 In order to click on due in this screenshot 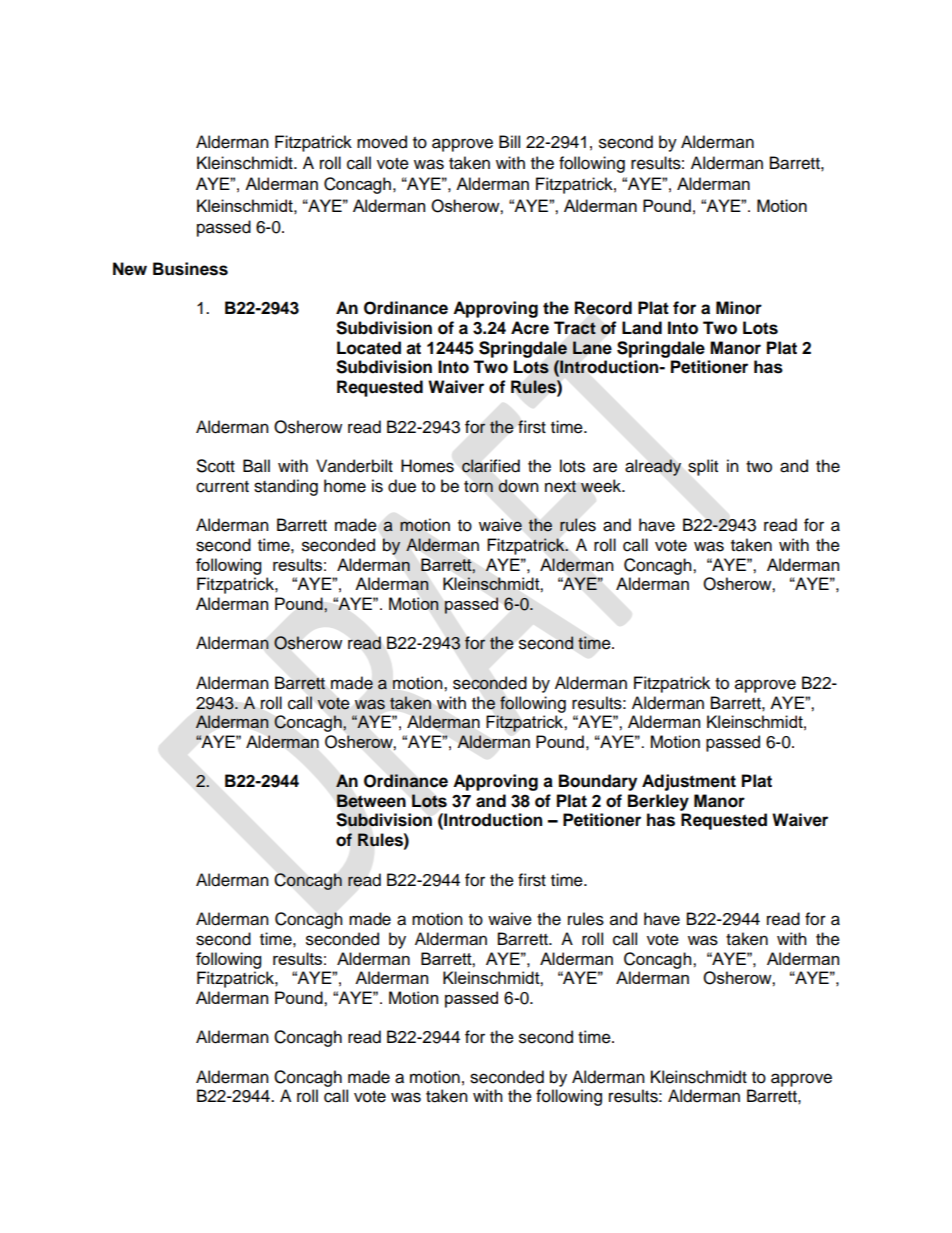, I will do `click(402, 486)`.
